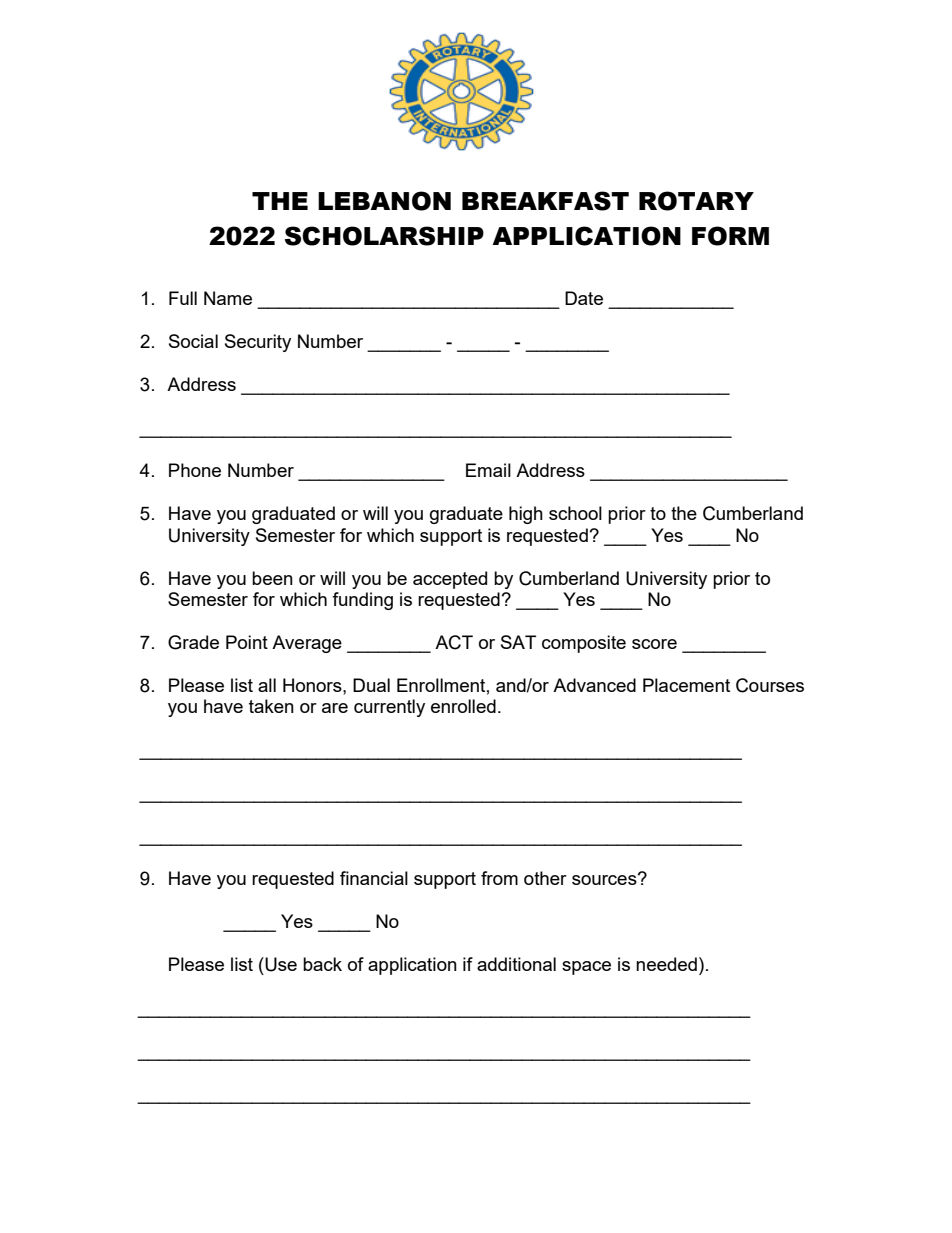 Image resolution: width=952 pixels, height=1233 pixels. What do you see at coordinates (575, 513) in the screenshot?
I see `school` at bounding box center [575, 513].
